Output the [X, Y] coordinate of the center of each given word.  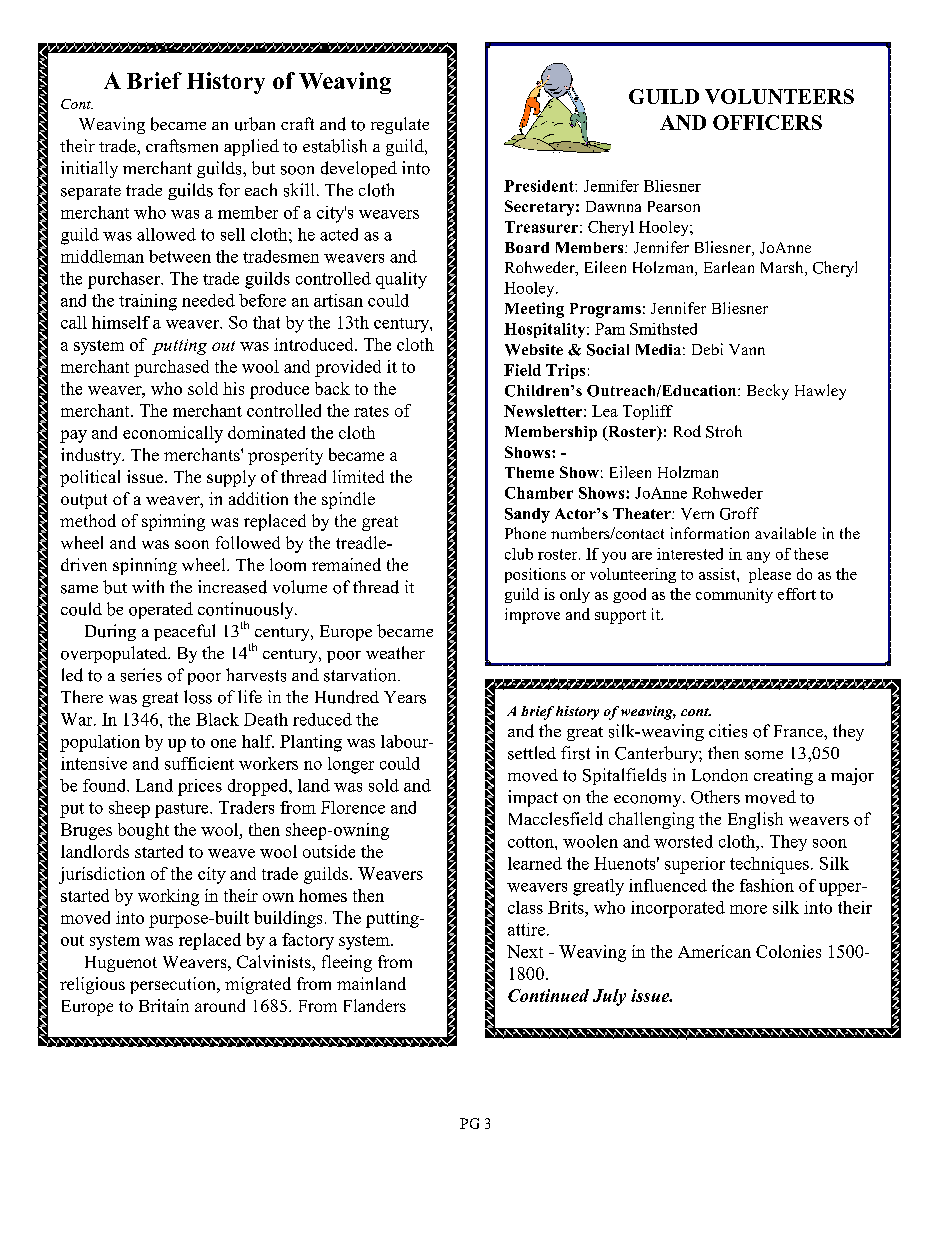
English [755, 820]
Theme [529, 472]
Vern [697, 514]
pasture [183, 810]
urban [255, 124]
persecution [174, 985]
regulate [400, 125]
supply [231, 478]
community [734, 595]
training [148, 302]
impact [533, 798]
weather [395, 652]
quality [401, 280]
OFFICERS [767, 122]
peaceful [184, 632]
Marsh [783, 268]
